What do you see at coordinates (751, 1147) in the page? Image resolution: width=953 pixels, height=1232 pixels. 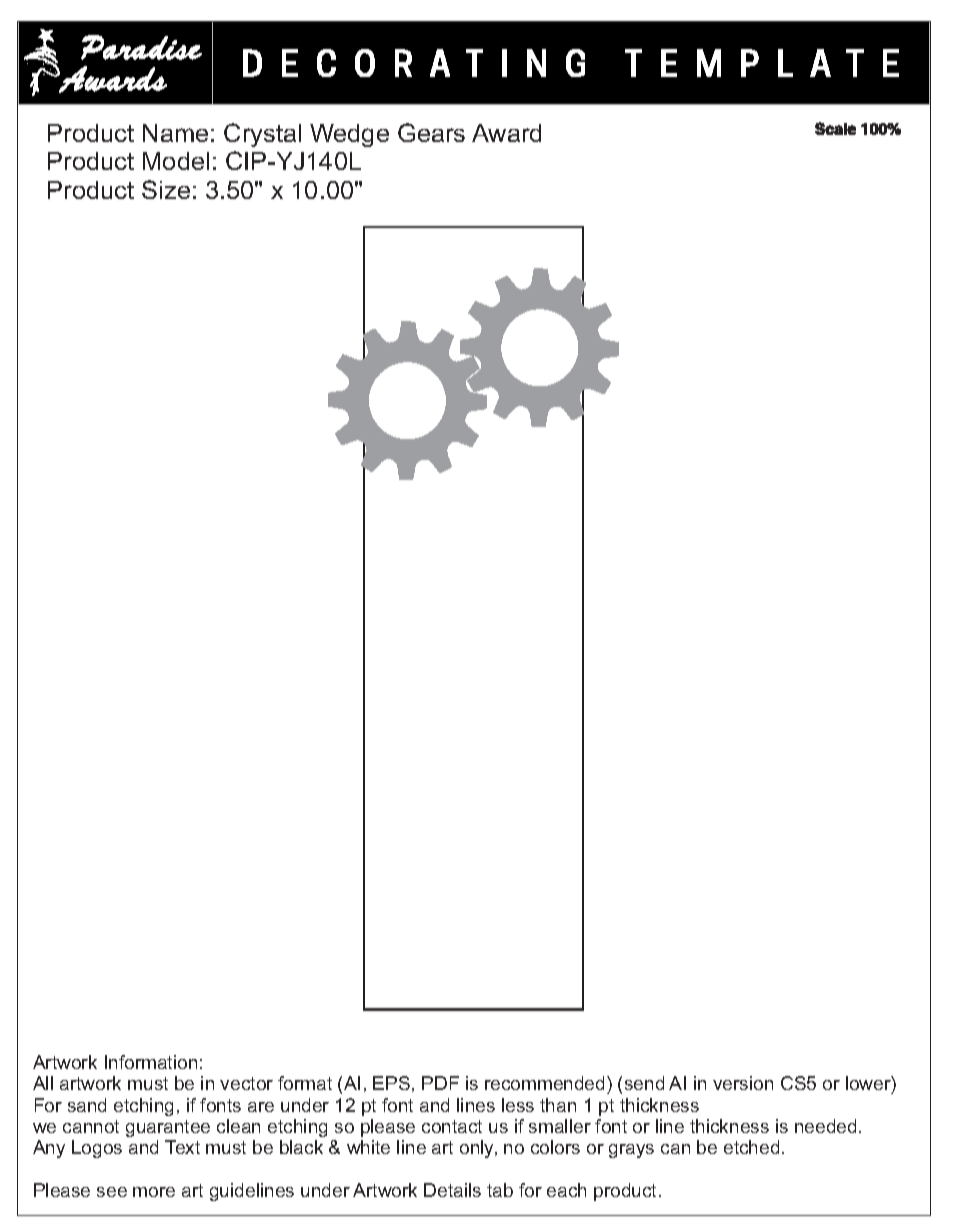 I see `etched` at bounding box center [751, 1147].
